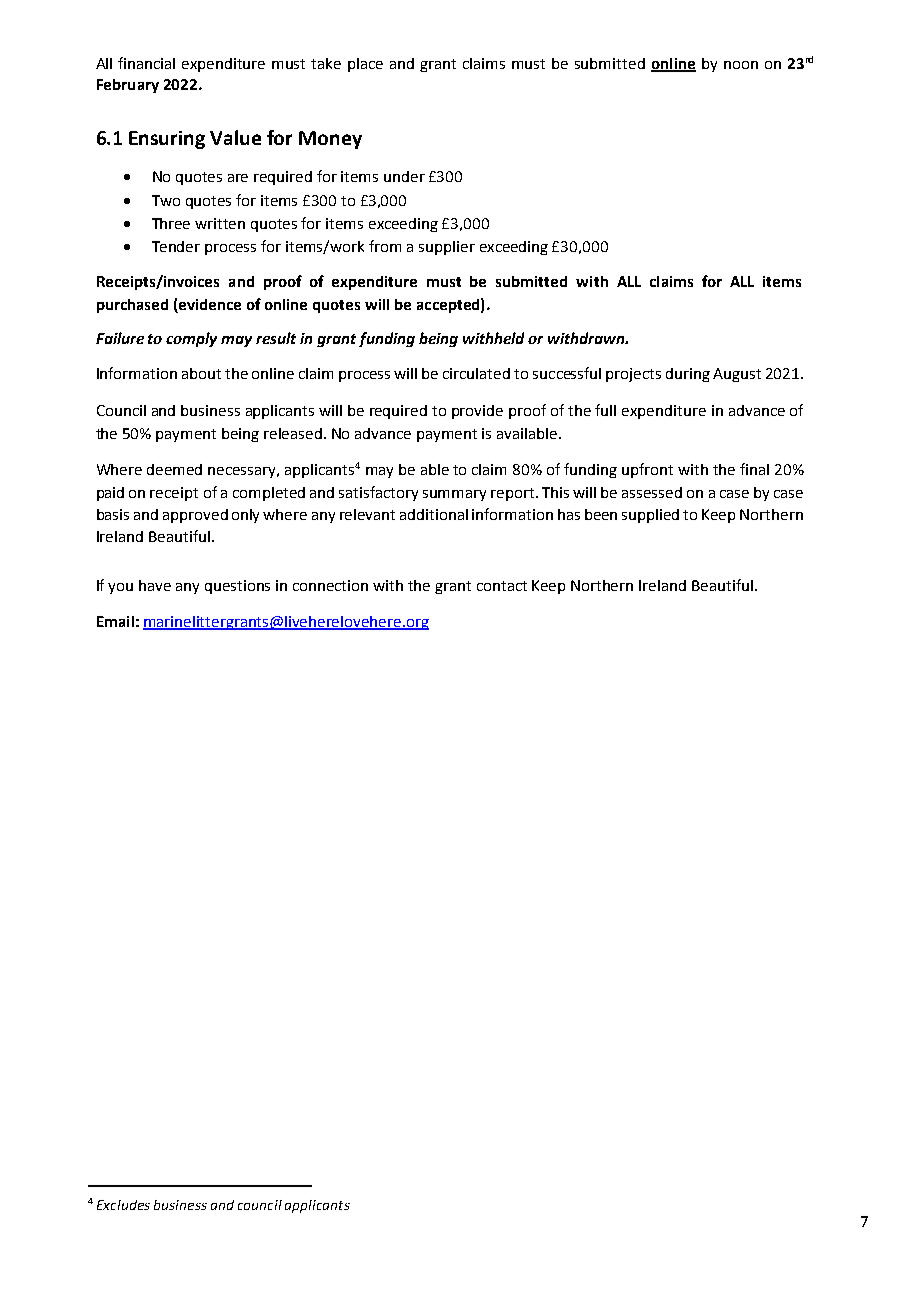 Image resolution: width=924 pixels, height=1307 pixels. Describe the element at coordinates (115, 621) in the screenshot. I see `Email` at that location.
